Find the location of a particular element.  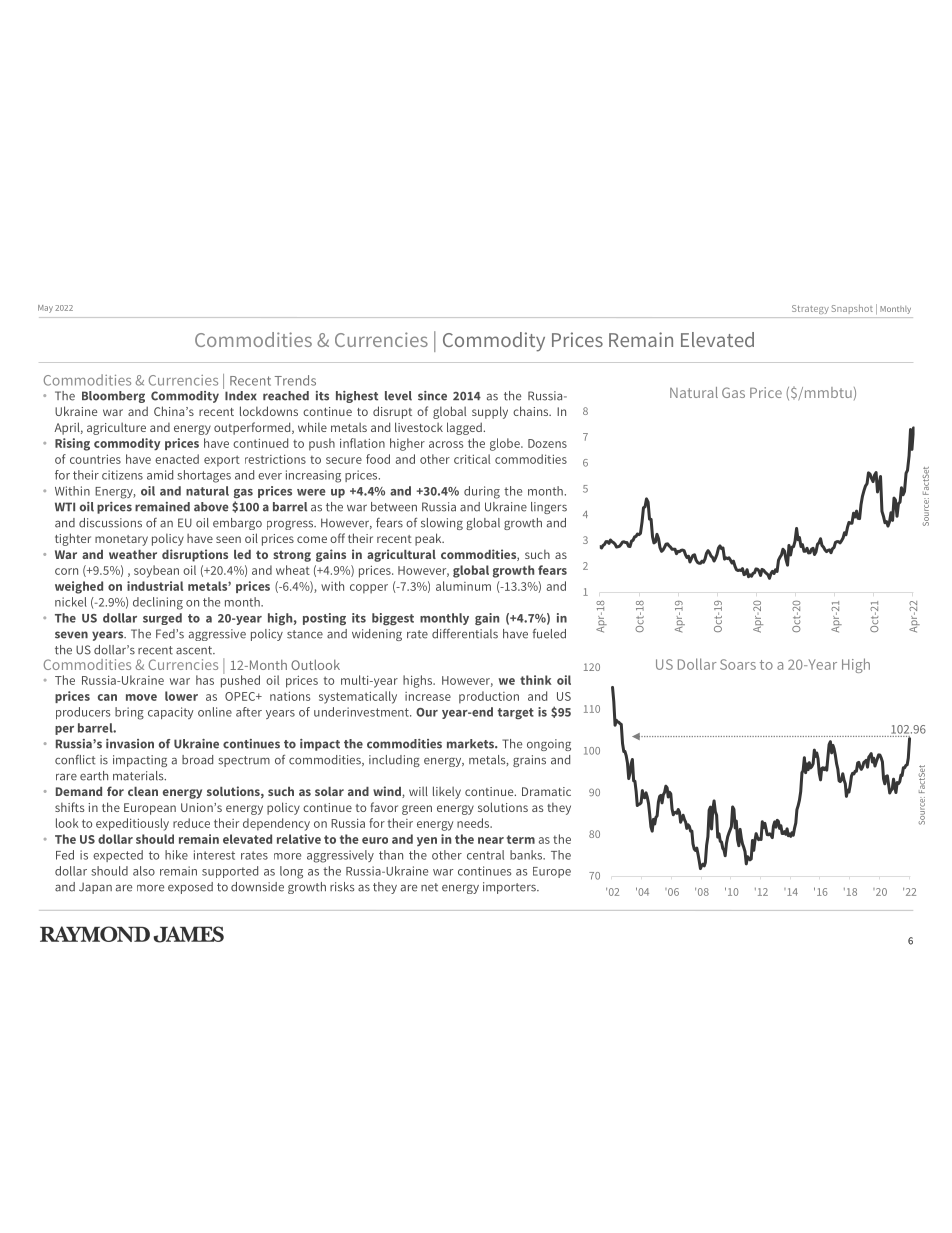

slowing is located at coordinates (442, 524).
